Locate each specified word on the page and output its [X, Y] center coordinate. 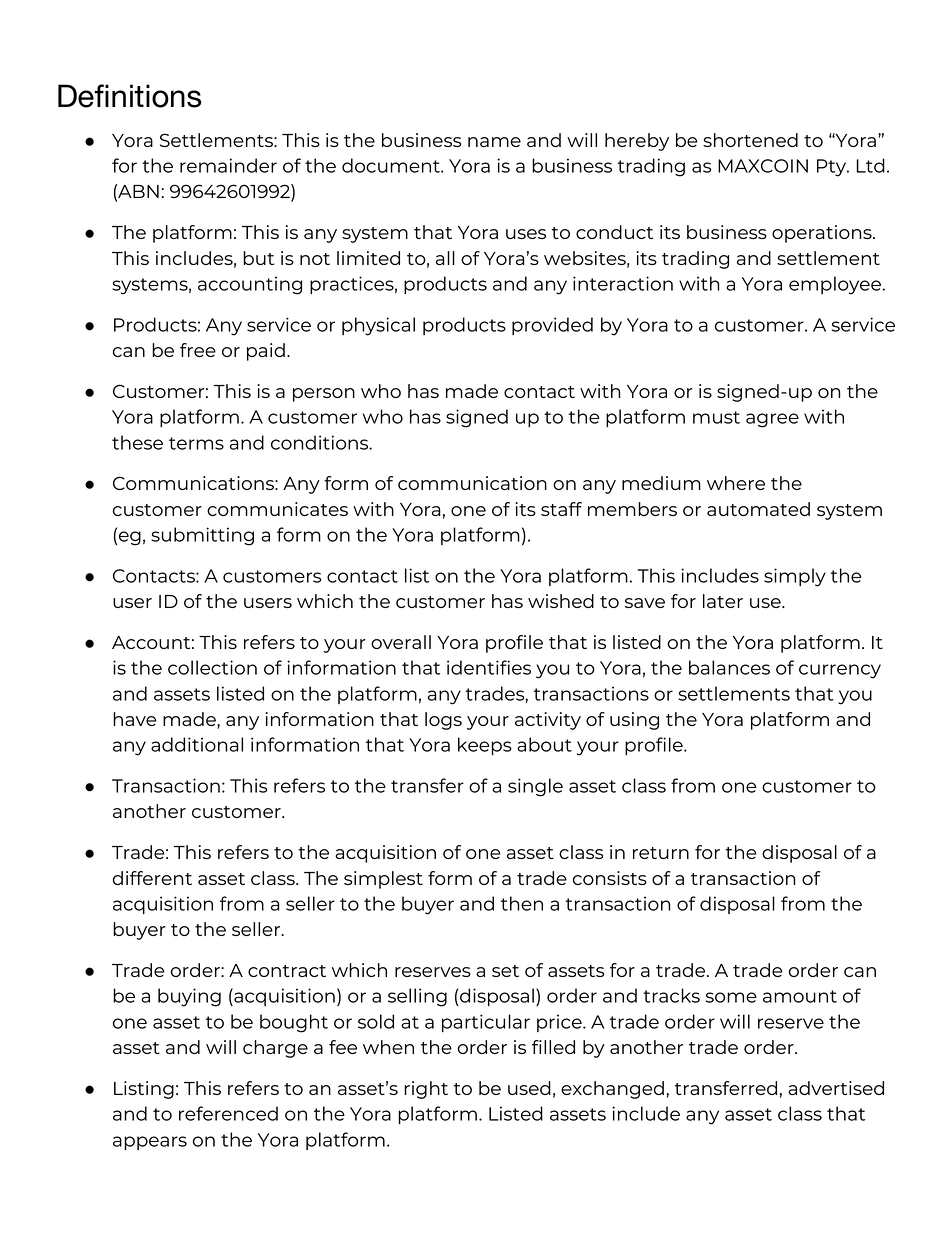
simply [795, 577]
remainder [228, 165]
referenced [228, 1113]
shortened [750, 140]
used [529, 1088]
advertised [836, 1088]
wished [561, 601]
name [494, 142]
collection [212, 667]
